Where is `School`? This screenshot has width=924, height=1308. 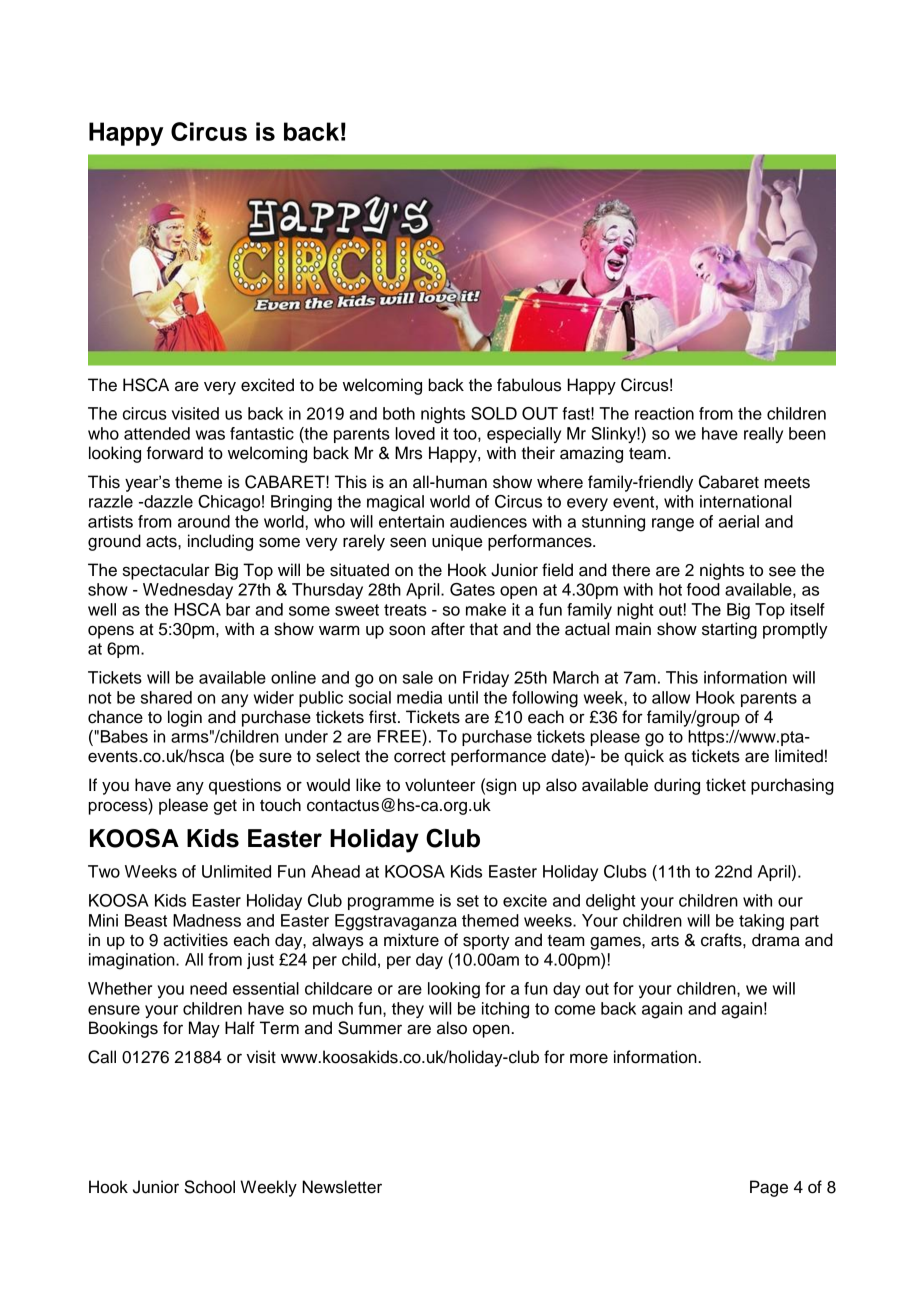 School is located at coordinates (209, 1187).
